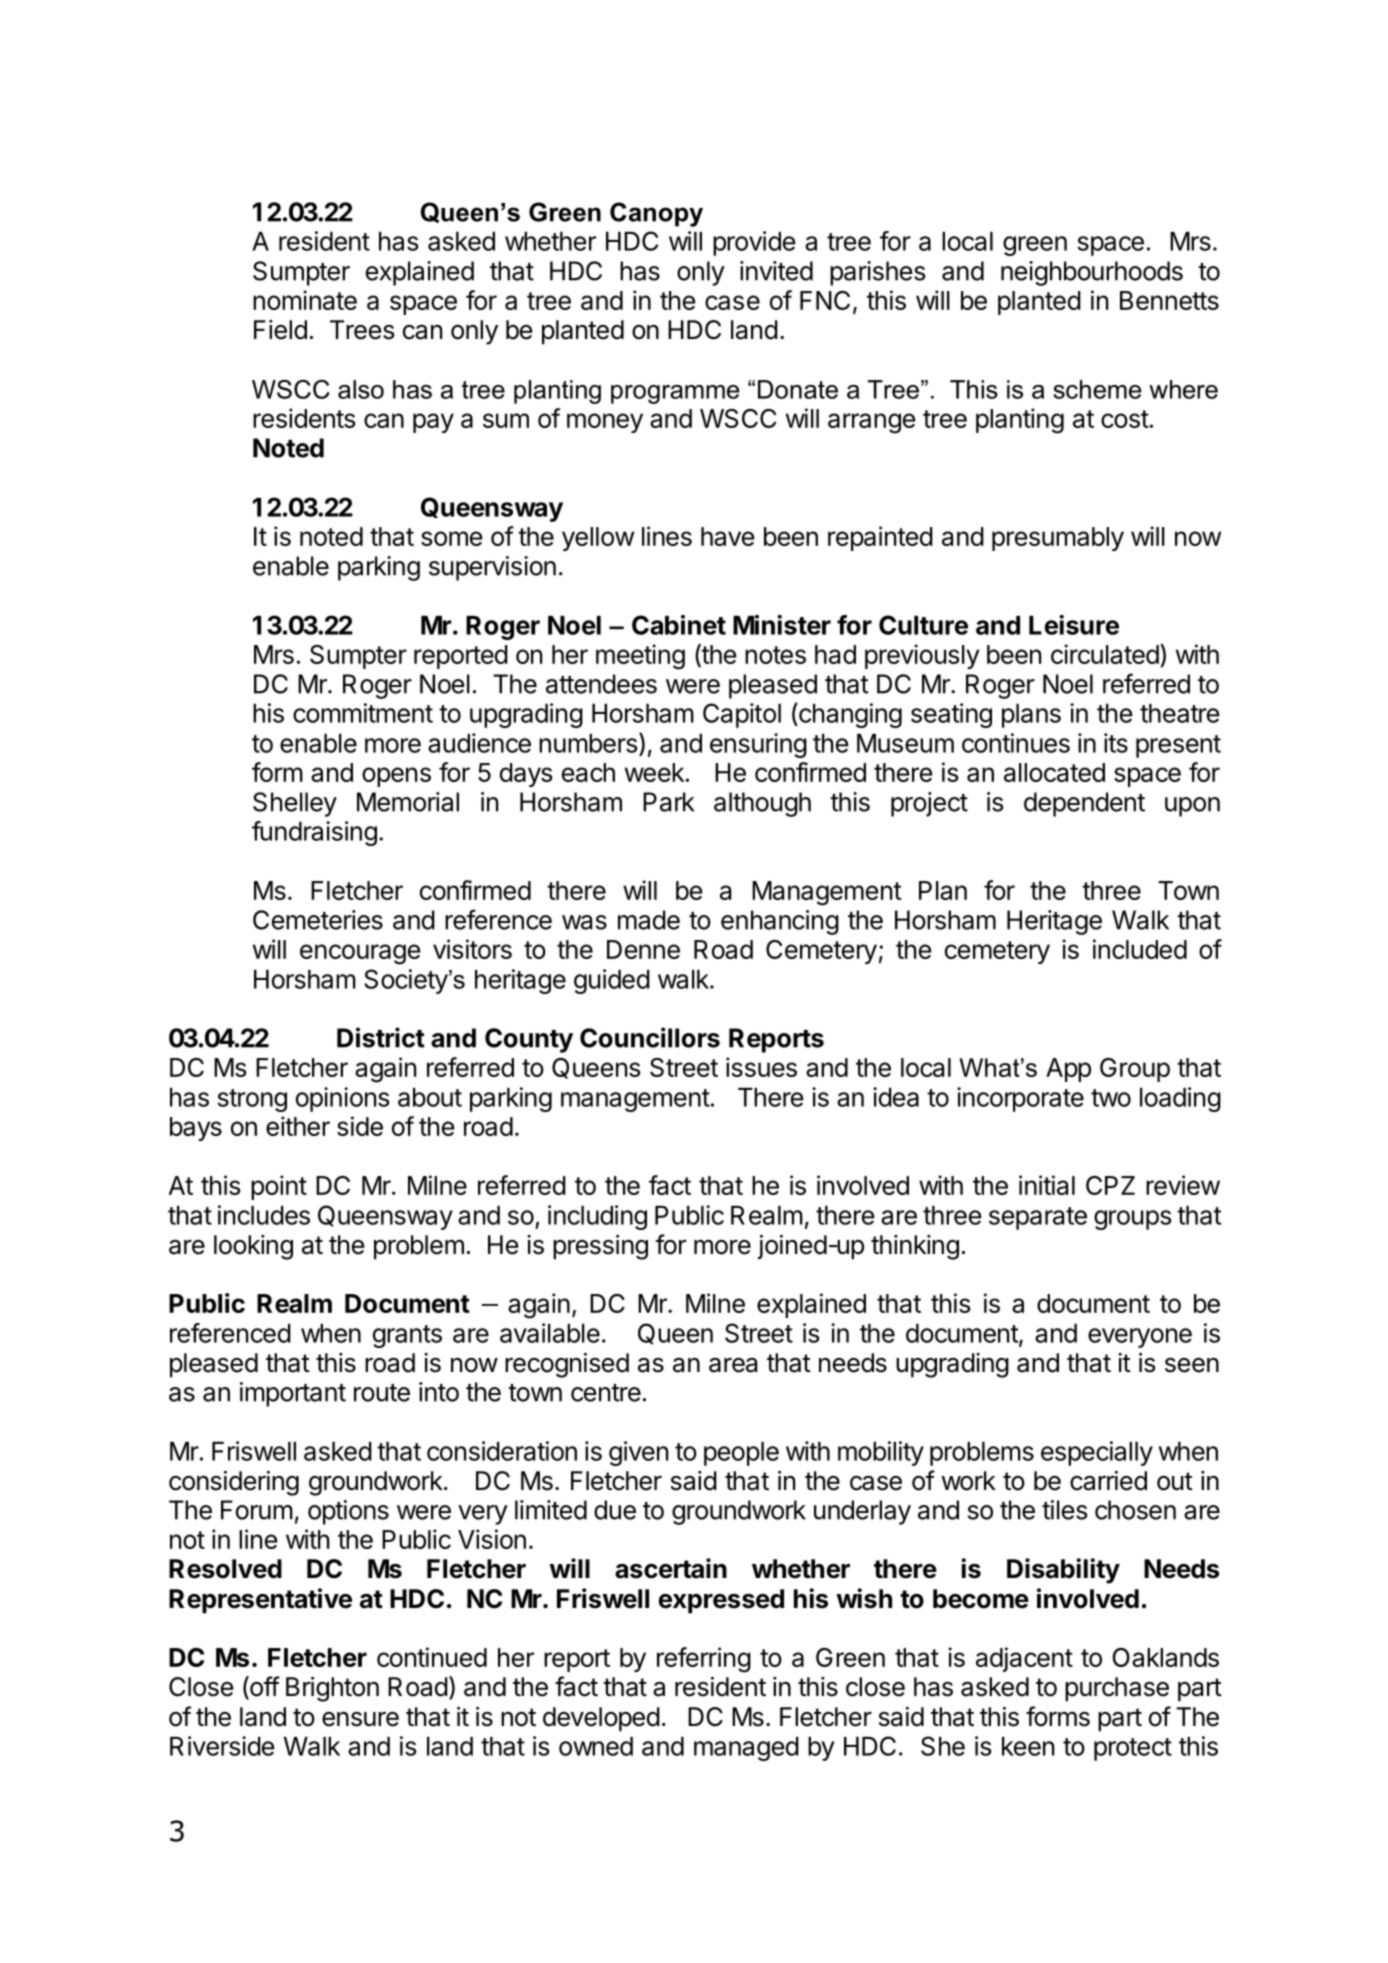 This image has height=1963, width=1388. Describe the element at coordinates (363, 713) in the image. I see `commitment` at that location.
